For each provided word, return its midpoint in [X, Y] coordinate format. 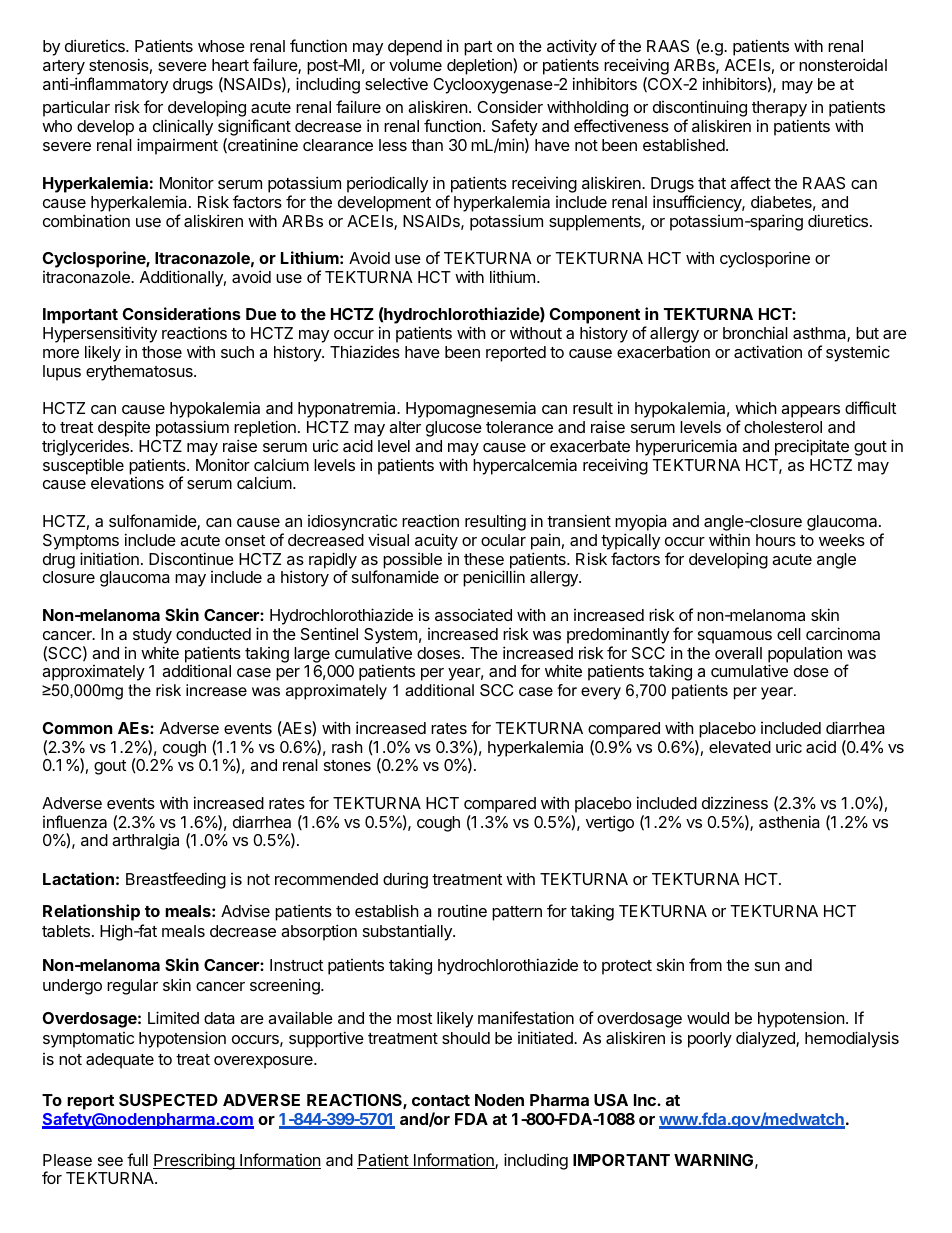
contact [441, 1100]
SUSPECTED [168, 1100]
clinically [183, 127]
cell [789, 634]
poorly [710, 1040]
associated [473, 615]
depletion [480, 66]
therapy [779, 110]
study [152, 636]
